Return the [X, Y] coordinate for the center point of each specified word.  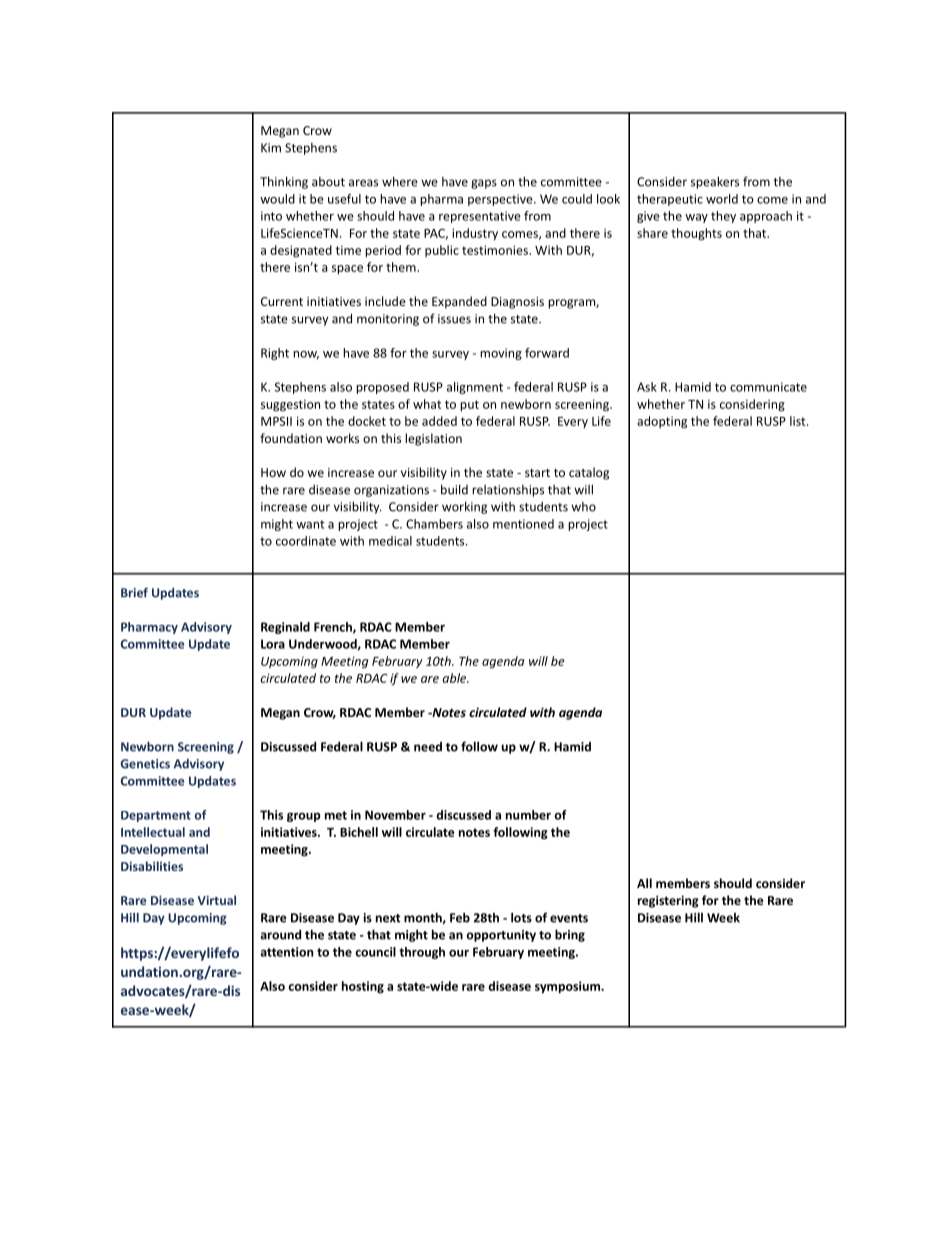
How [273, 472]
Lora [273, 644]
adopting [662, 422]
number [528, 815]
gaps [484, 184]
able [456, 678]
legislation [433, 439]
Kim [271, 148]
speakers [715, 182]
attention [286, 952]
